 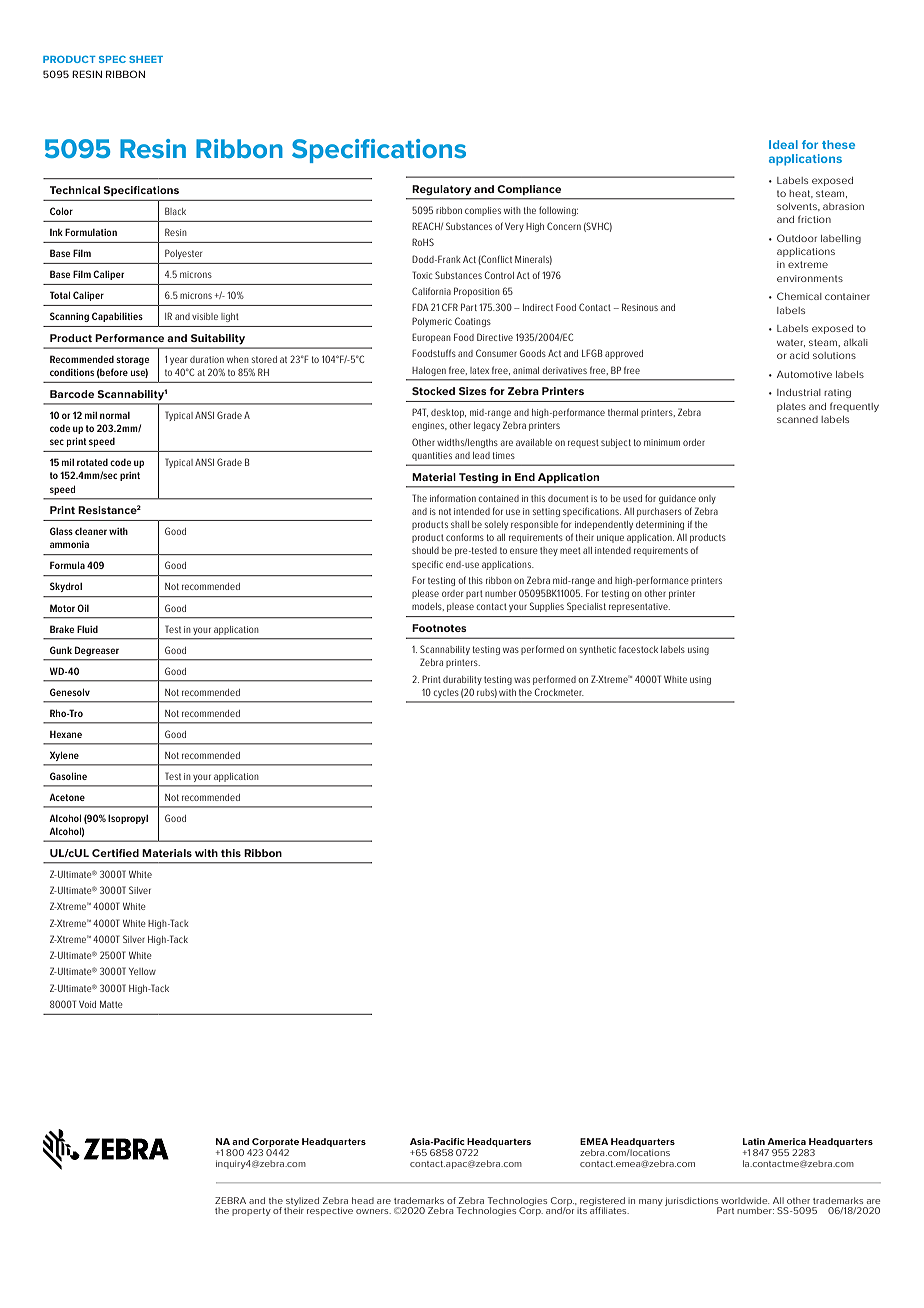 I want to click on Footnotes, so click(x=439, y=628).
